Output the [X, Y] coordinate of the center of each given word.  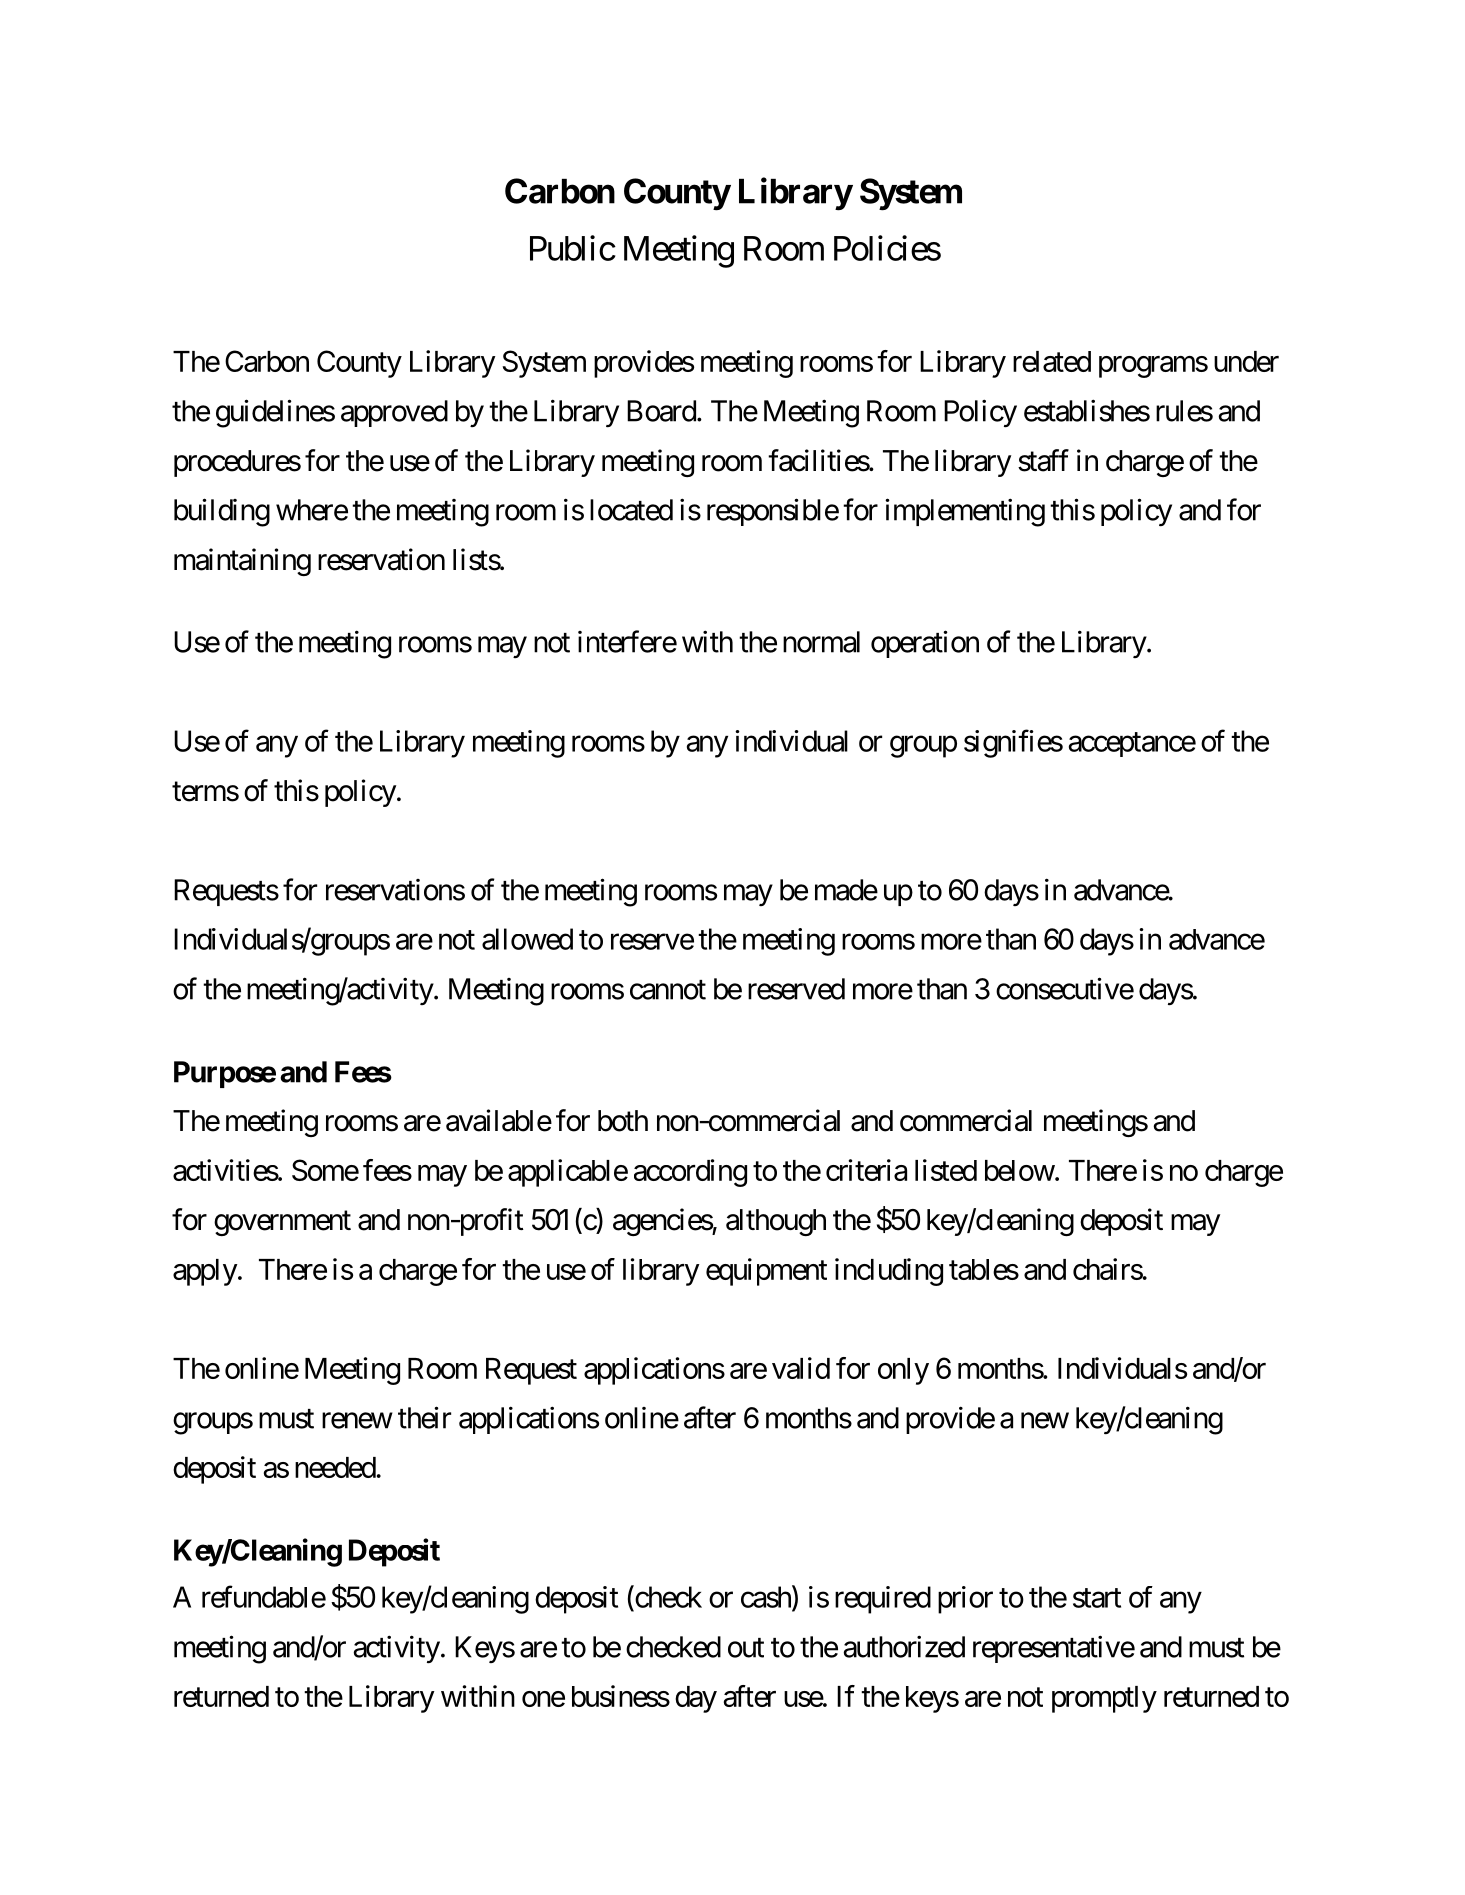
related [1052, 361]
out [746, 1648]
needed [335, 1467]
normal [821, 642]
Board [661, 411]
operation [925, 644]
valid [801, 1368]
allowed [527, 939]
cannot [668, 990]
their [424, 1417]
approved [394, 413]
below [1020, 1170]
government [282, 1223]
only [903, 1371]
